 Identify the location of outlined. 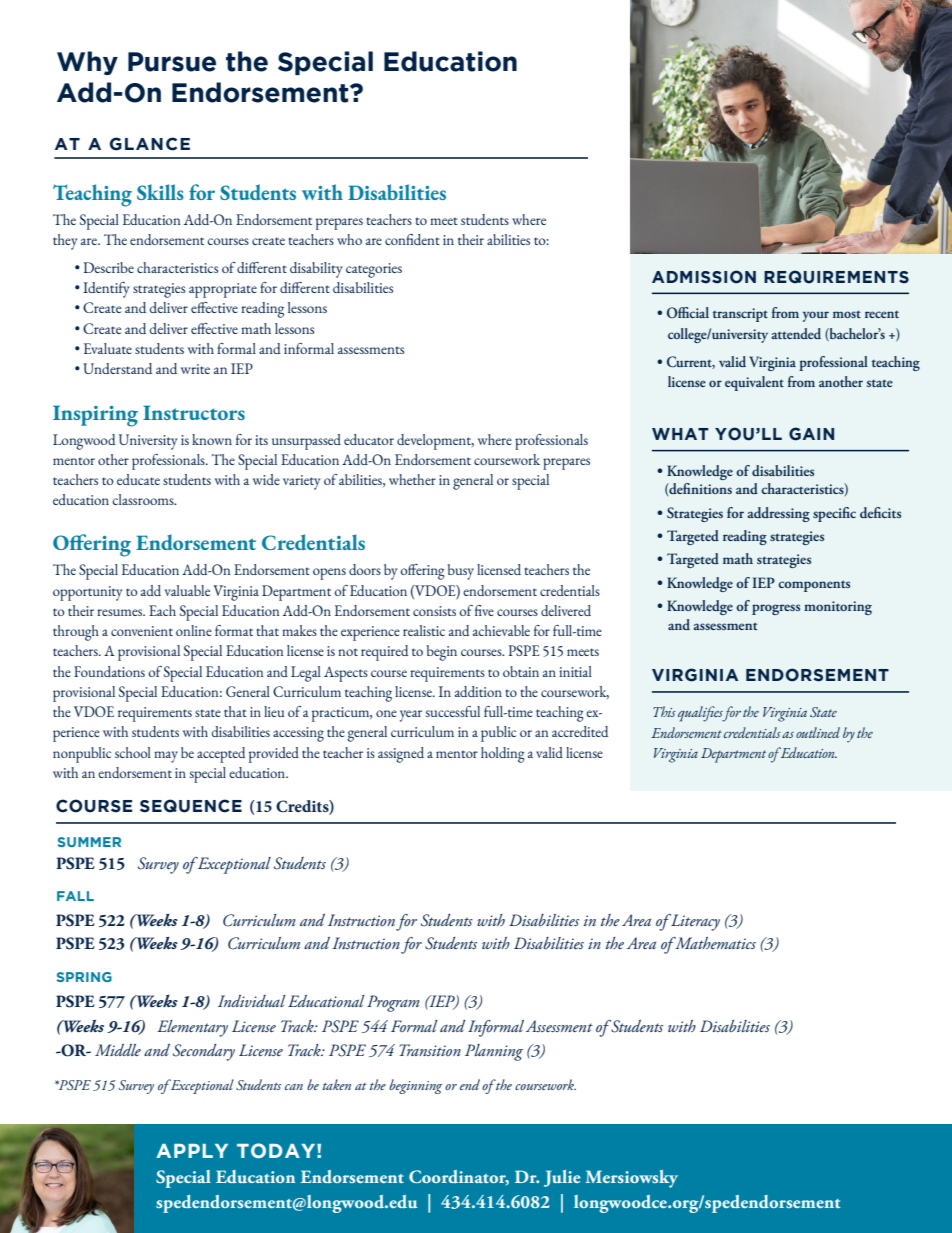
(818, 732).
